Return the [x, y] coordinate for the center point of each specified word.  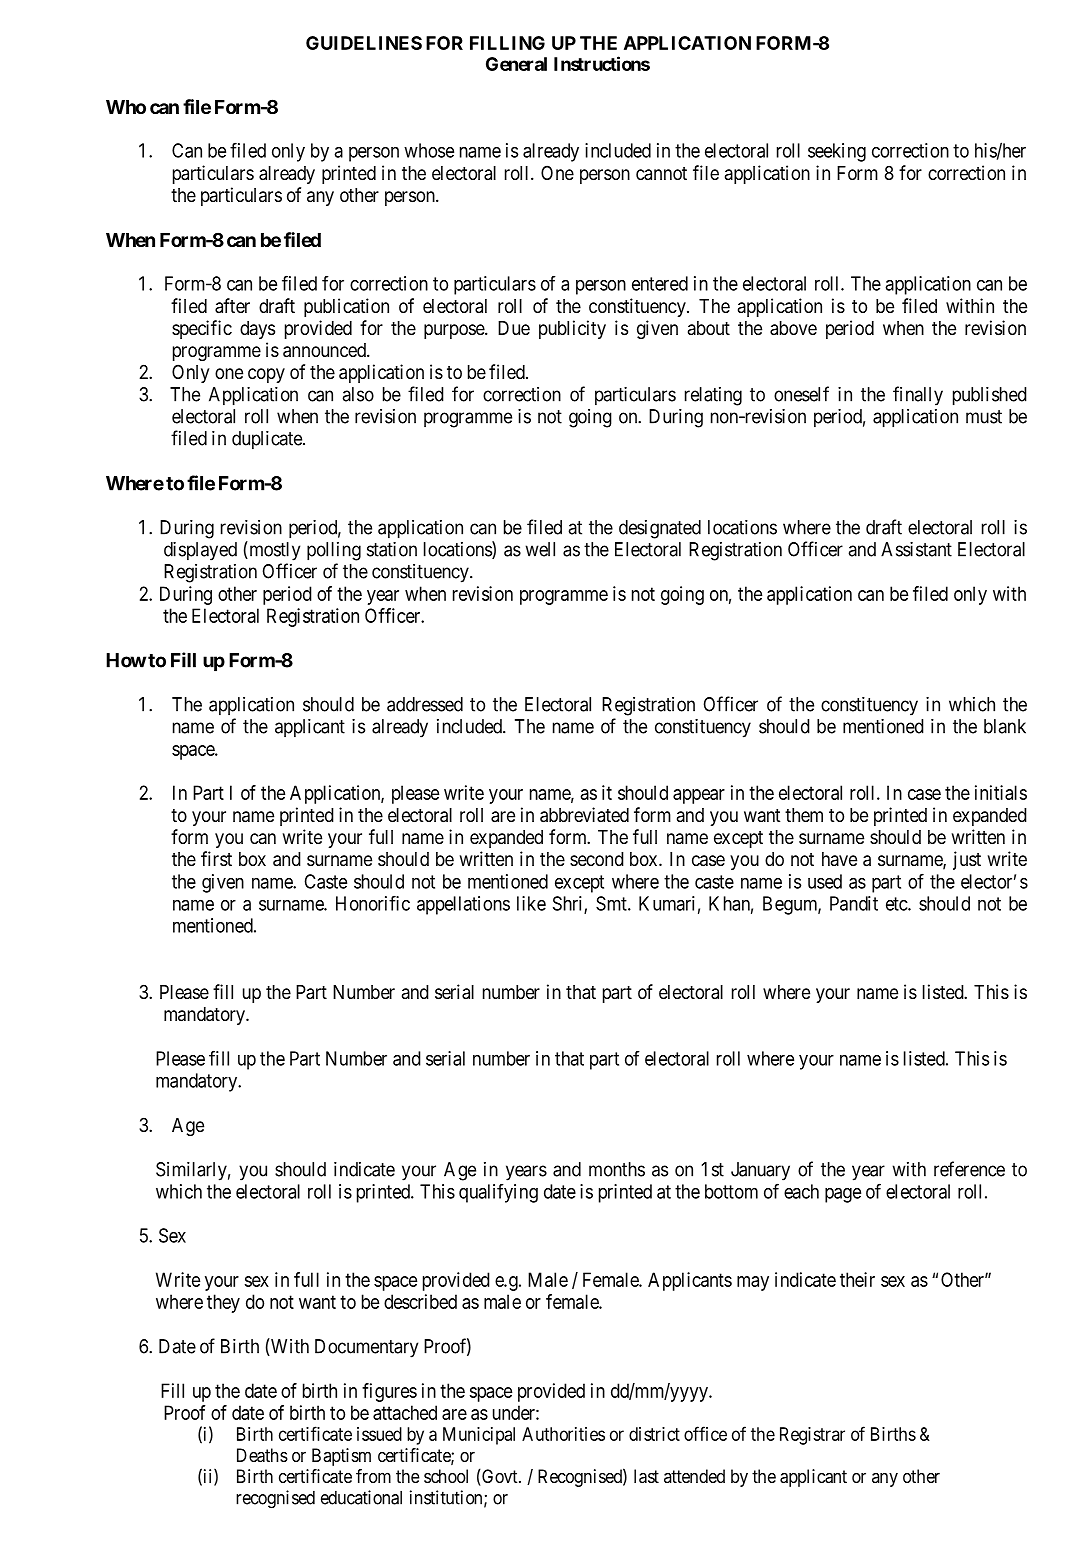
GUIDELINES [364, 43]
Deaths [262, 1455]
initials [1001, 792]
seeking [837, 152]
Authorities [563, 1434]
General [516, 64]
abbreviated [584, 815]
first [216, 858]
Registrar [812, 1436]
